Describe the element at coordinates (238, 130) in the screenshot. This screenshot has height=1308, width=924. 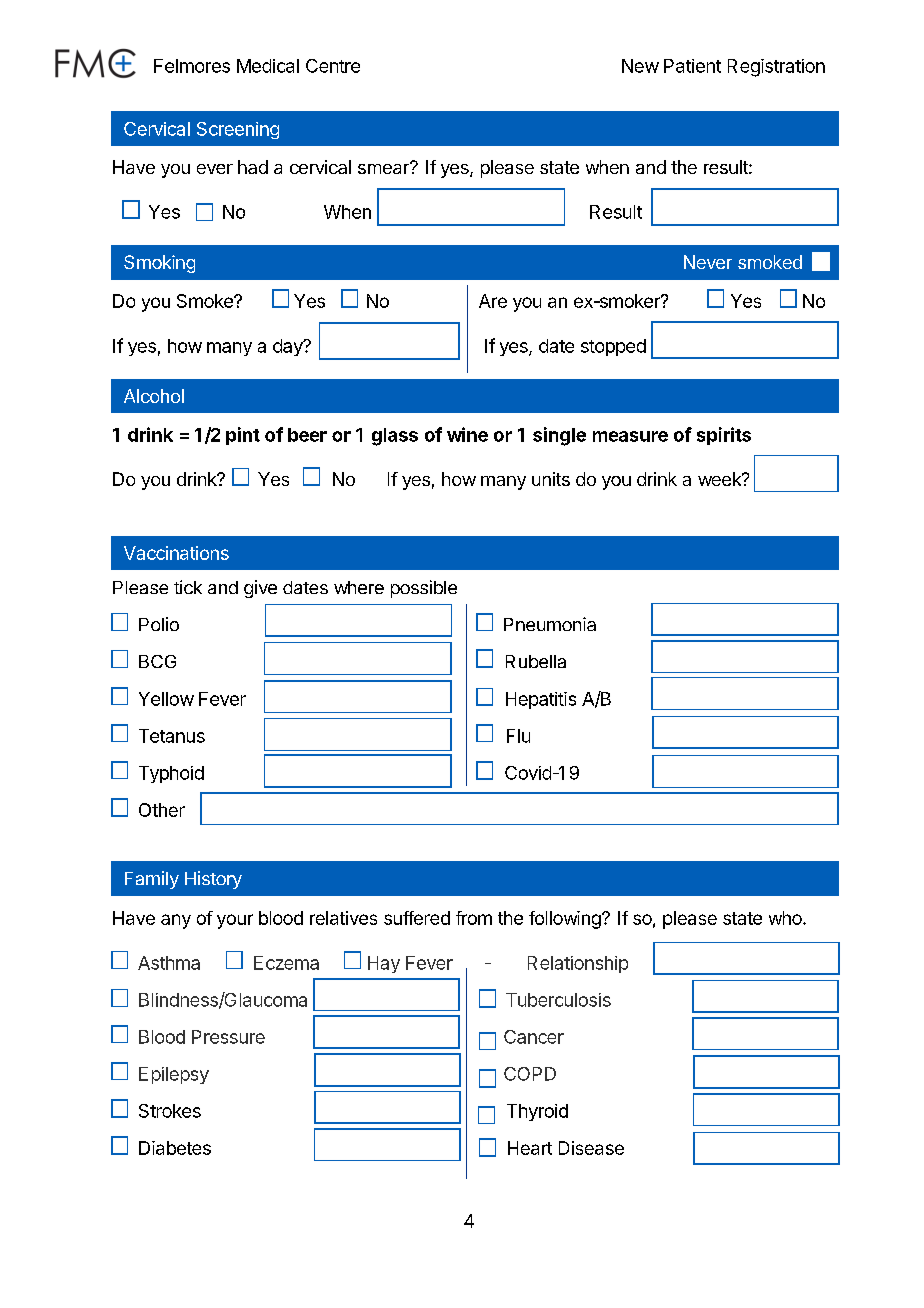
I see `Screening` at that location.
